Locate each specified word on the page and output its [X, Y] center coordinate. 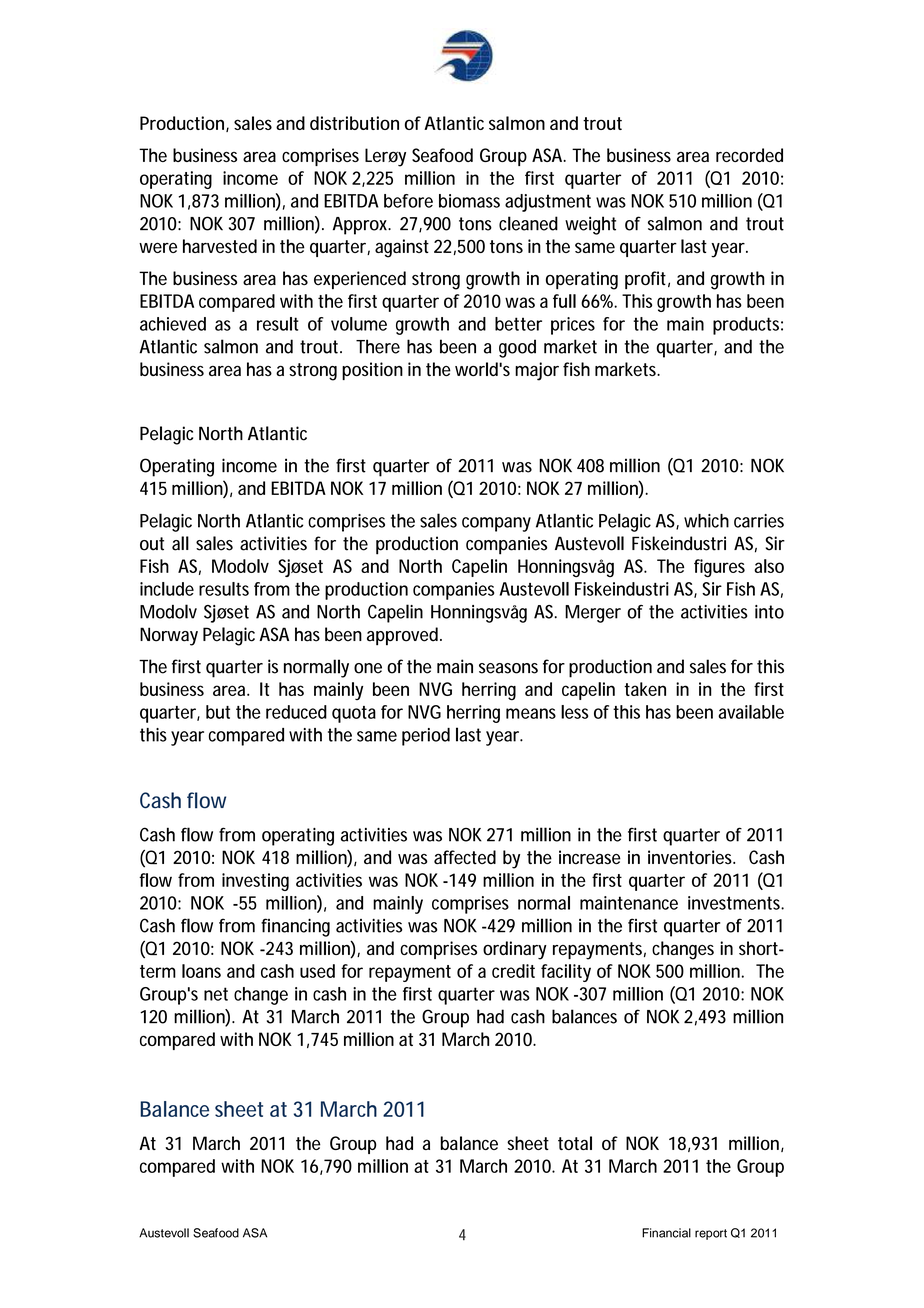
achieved [173, 324]
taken [645, 689]
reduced [296, 712]
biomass [469, 201]
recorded [749, 155]
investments [736, 903]
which [706, 521]
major [537, 371]
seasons [508, 668]
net [216, 994]
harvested [220, 246]
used [317, 971]
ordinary [515, 950]
